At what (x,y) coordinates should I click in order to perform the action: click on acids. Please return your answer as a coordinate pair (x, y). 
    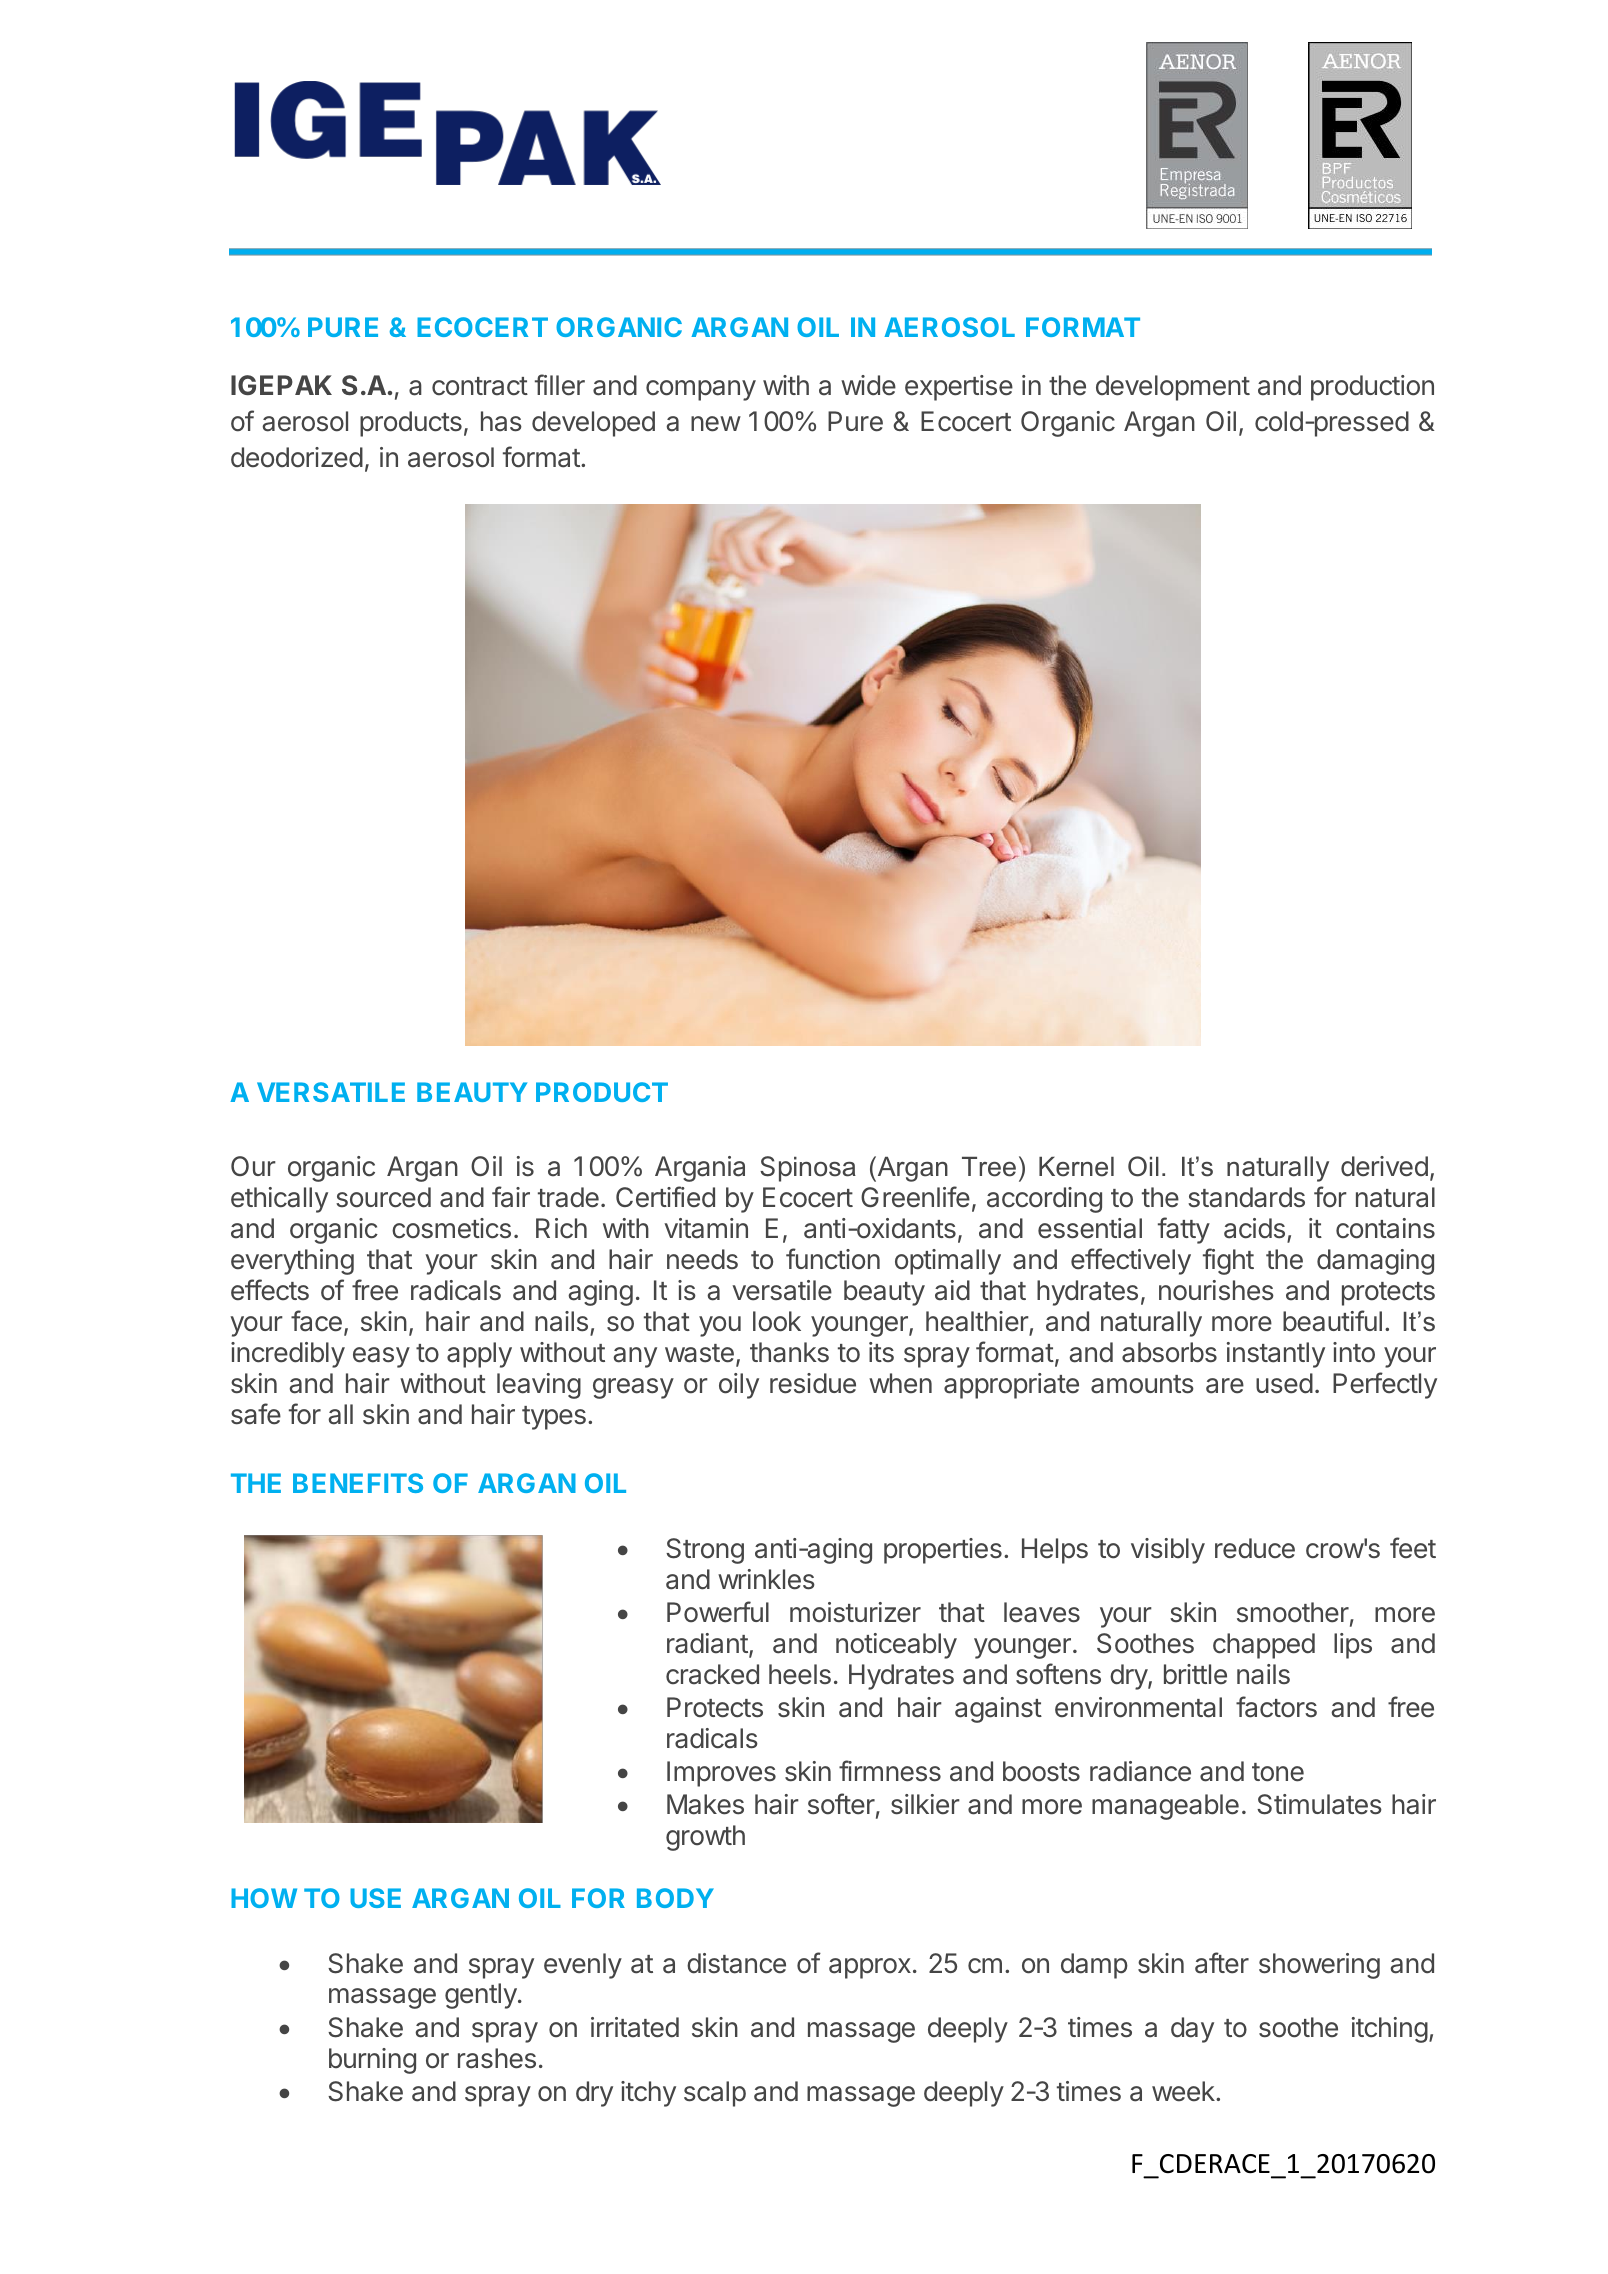
    Looking at the image, I should click on (1254, 1228).
